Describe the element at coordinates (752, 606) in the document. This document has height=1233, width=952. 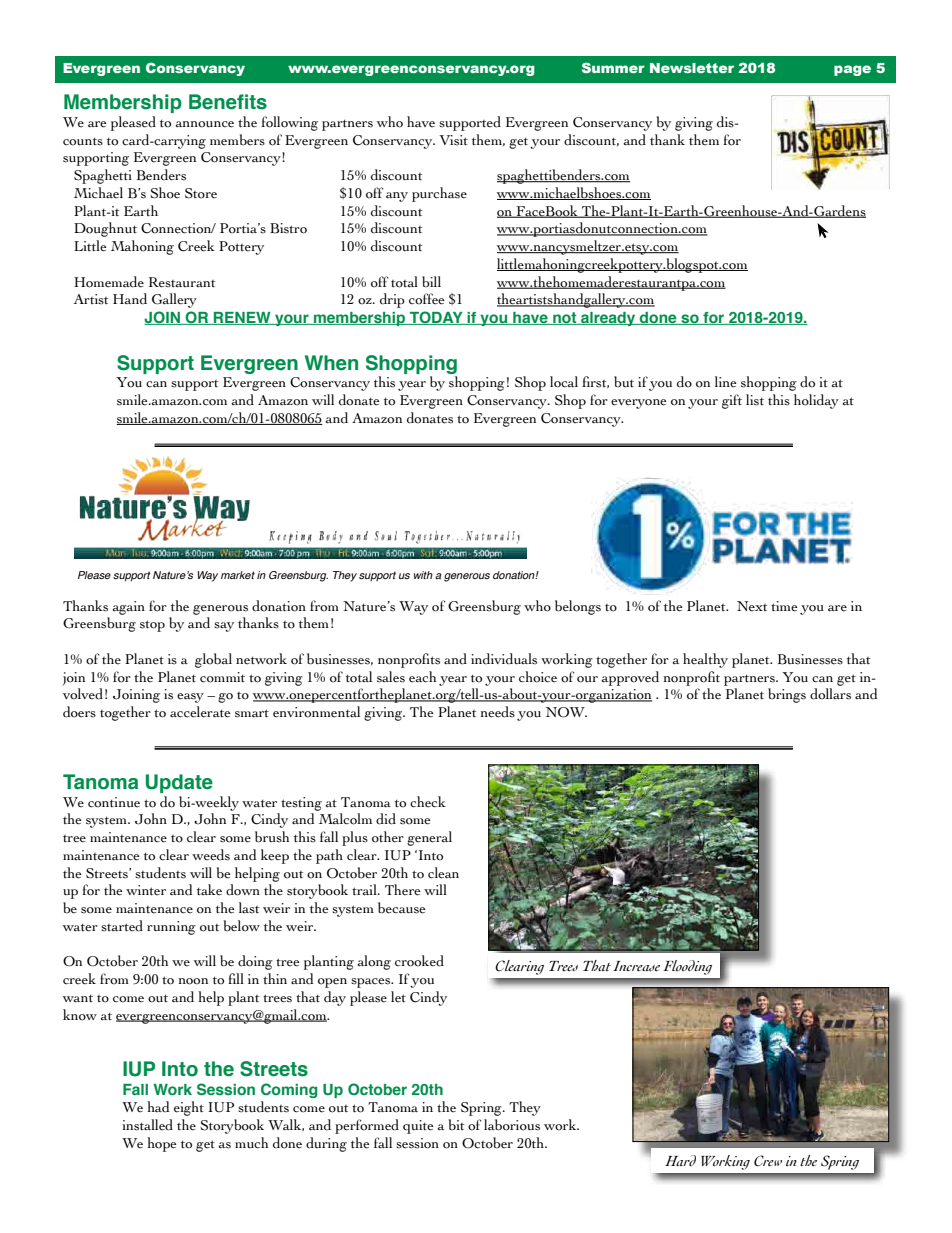
I see `Next` at that location.
